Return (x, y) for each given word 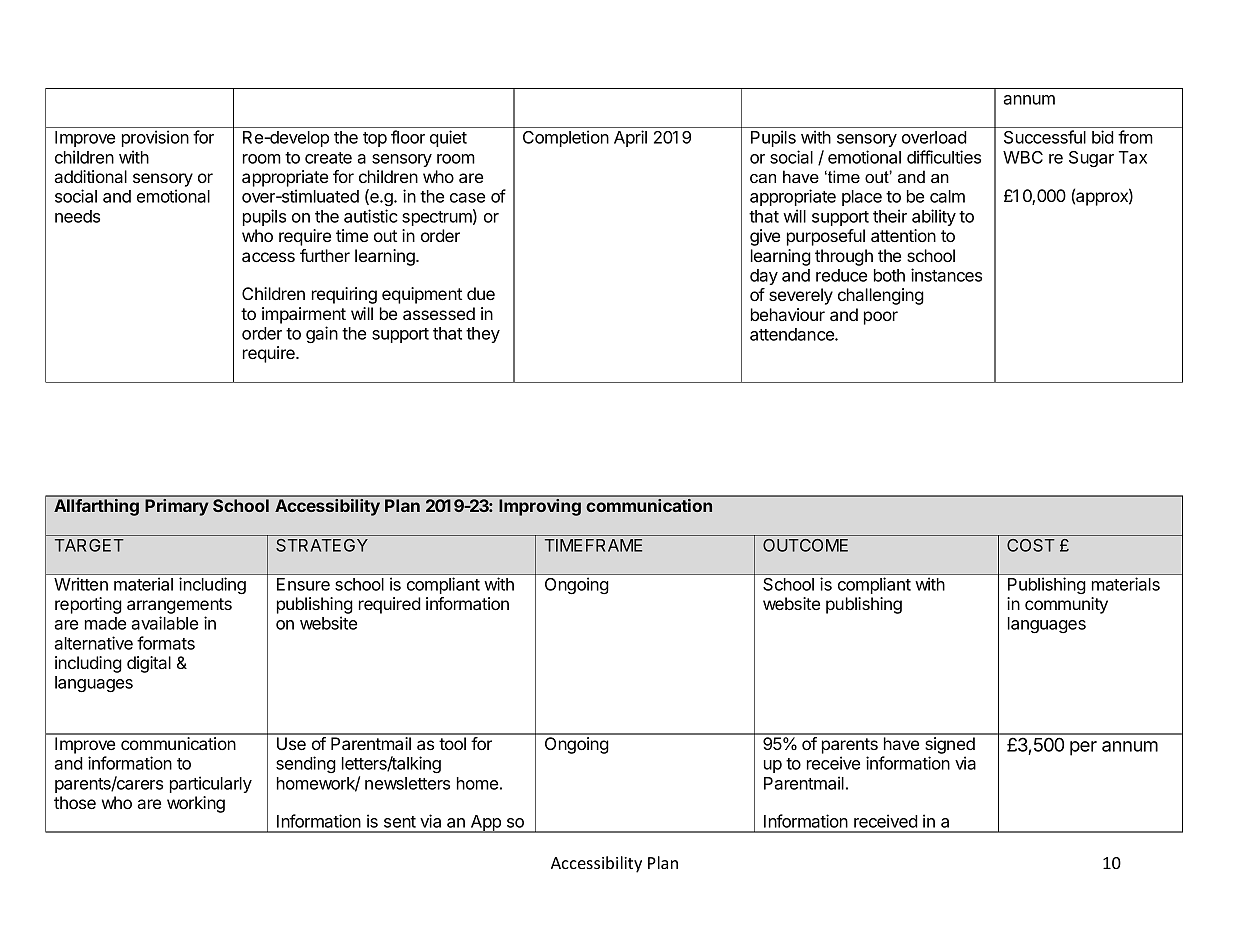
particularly (211, 784)
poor (881, 318)
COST (1031, 545)
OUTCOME (805, 545)
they (483, 335)
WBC (1023, 157)
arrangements (179, 607)
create (328, 158)
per (1083, 748)
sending (306, 764)
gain (322, 334)
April (630, 138)
